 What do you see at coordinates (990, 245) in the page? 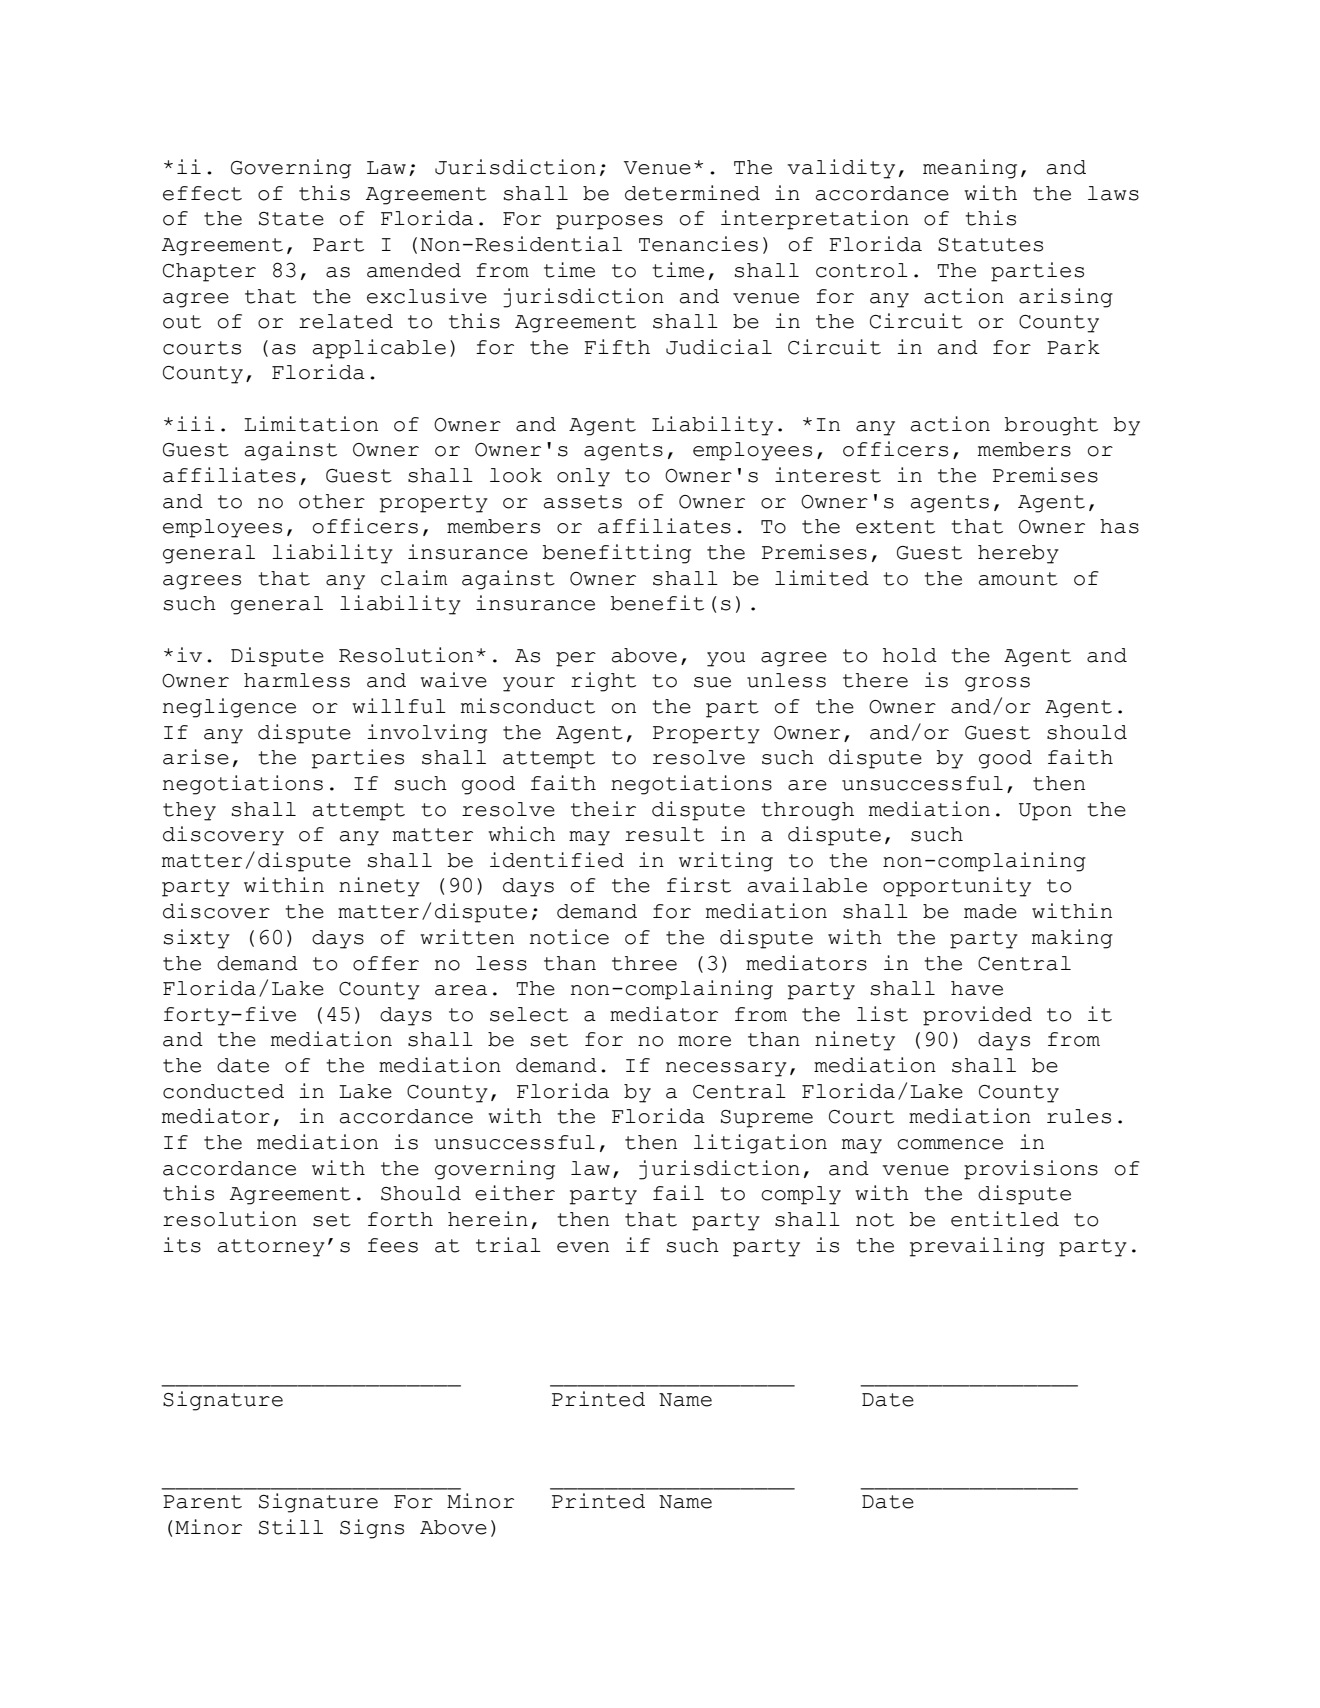
I see `Statutes` at bounding box center [990, 245].
